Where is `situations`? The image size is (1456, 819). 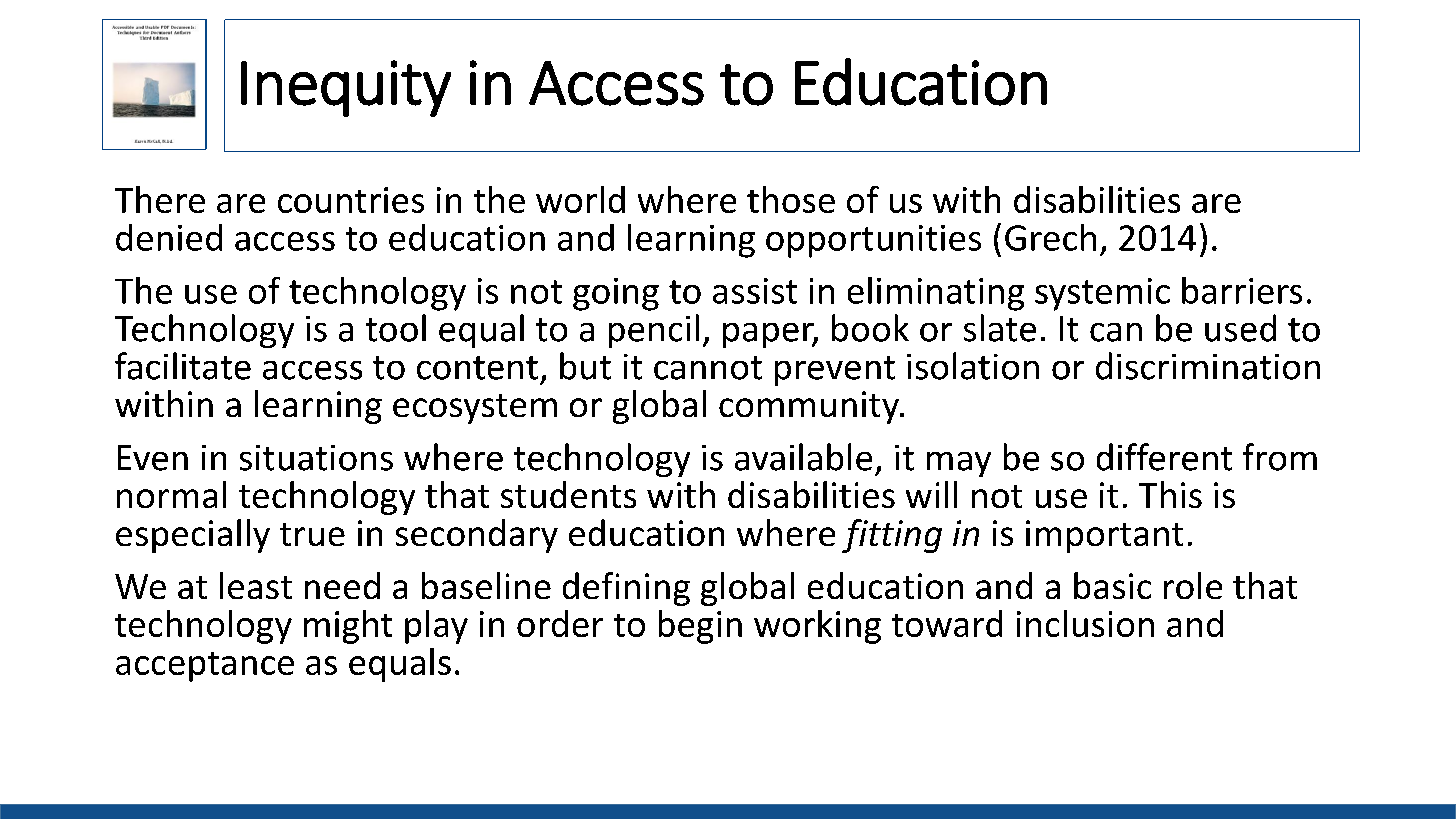 situations is located at coordinates (316, 458).
